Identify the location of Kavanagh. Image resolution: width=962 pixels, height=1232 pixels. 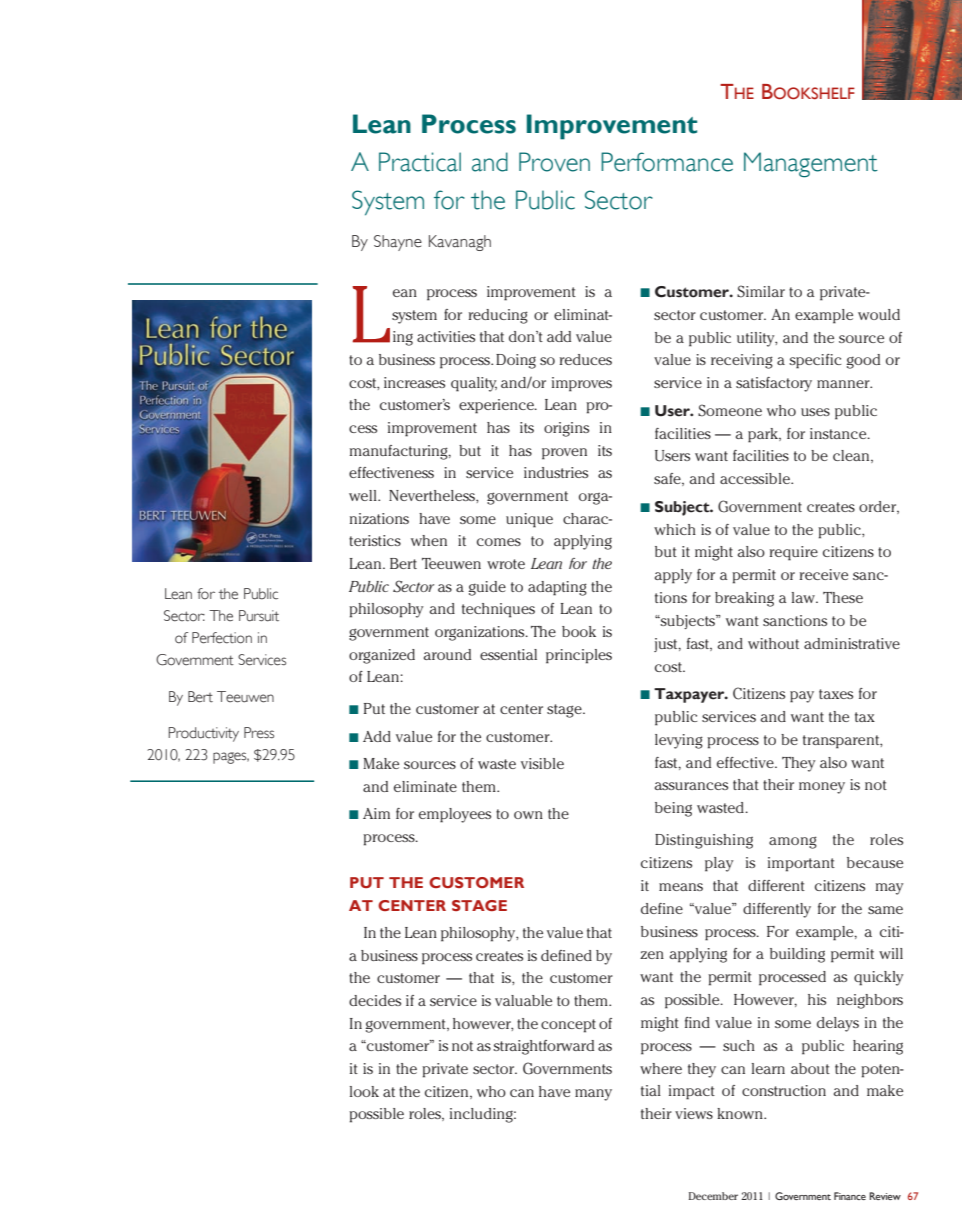
(460, 243).
